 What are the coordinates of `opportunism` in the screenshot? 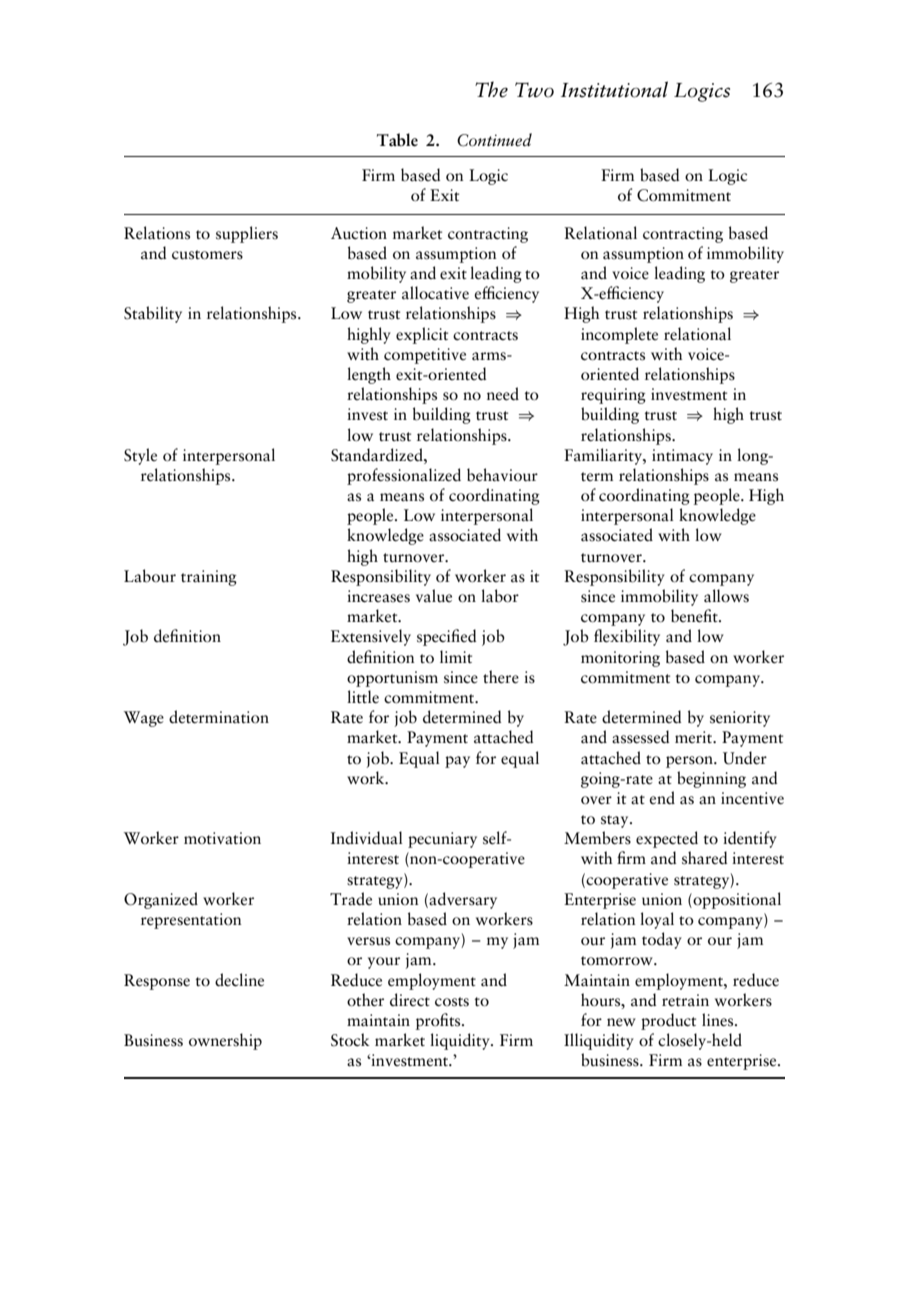 It's located at (392, 679).
